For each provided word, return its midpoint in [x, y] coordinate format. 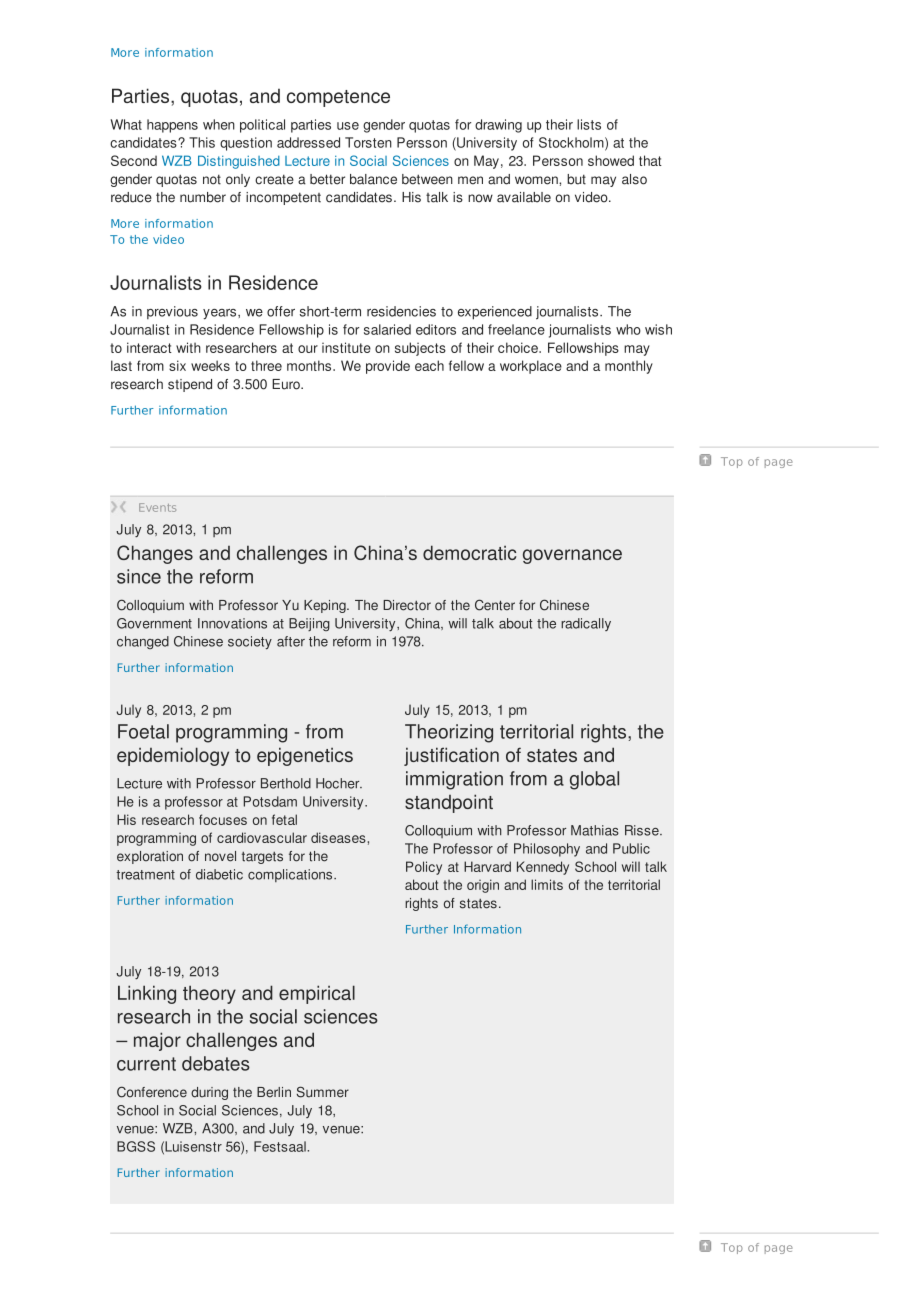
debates [216, 1063]
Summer [323, 1092]
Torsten [368, 142]
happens [172, 126]
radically [586, 624]
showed [611, 160]
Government [154, 623]
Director [407, 605]
